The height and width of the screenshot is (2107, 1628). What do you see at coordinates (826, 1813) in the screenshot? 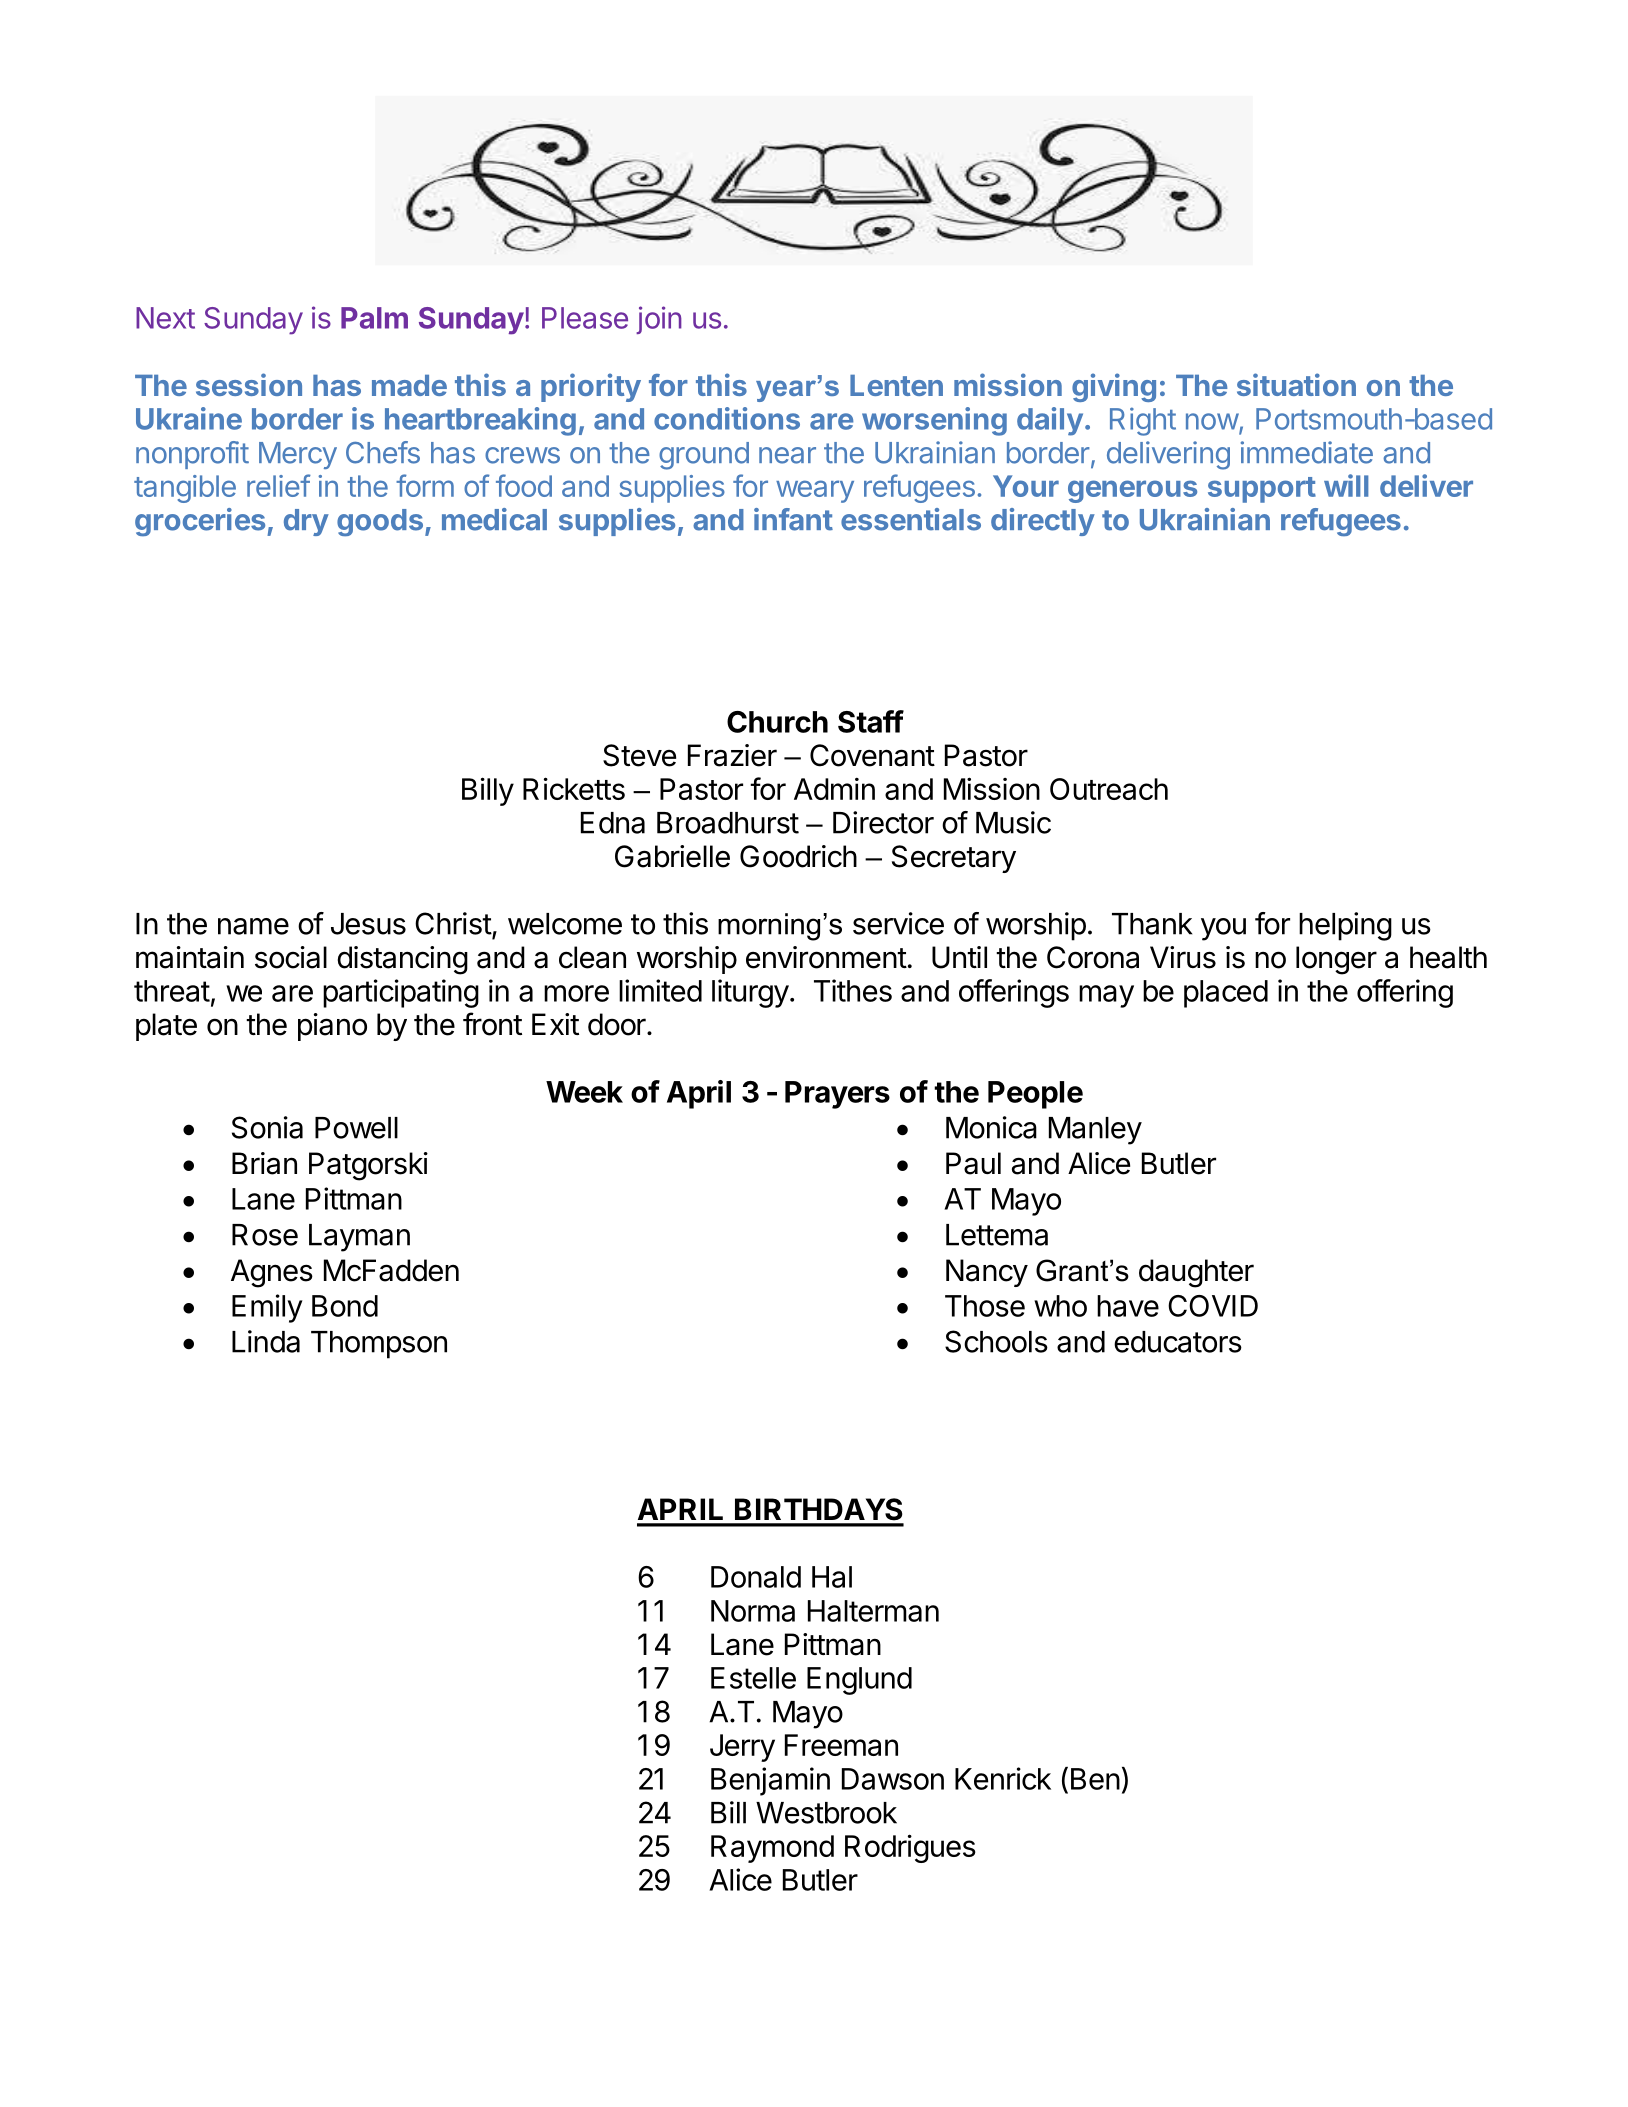
I see `Westbrook` at bounding box center [826, 1813].
